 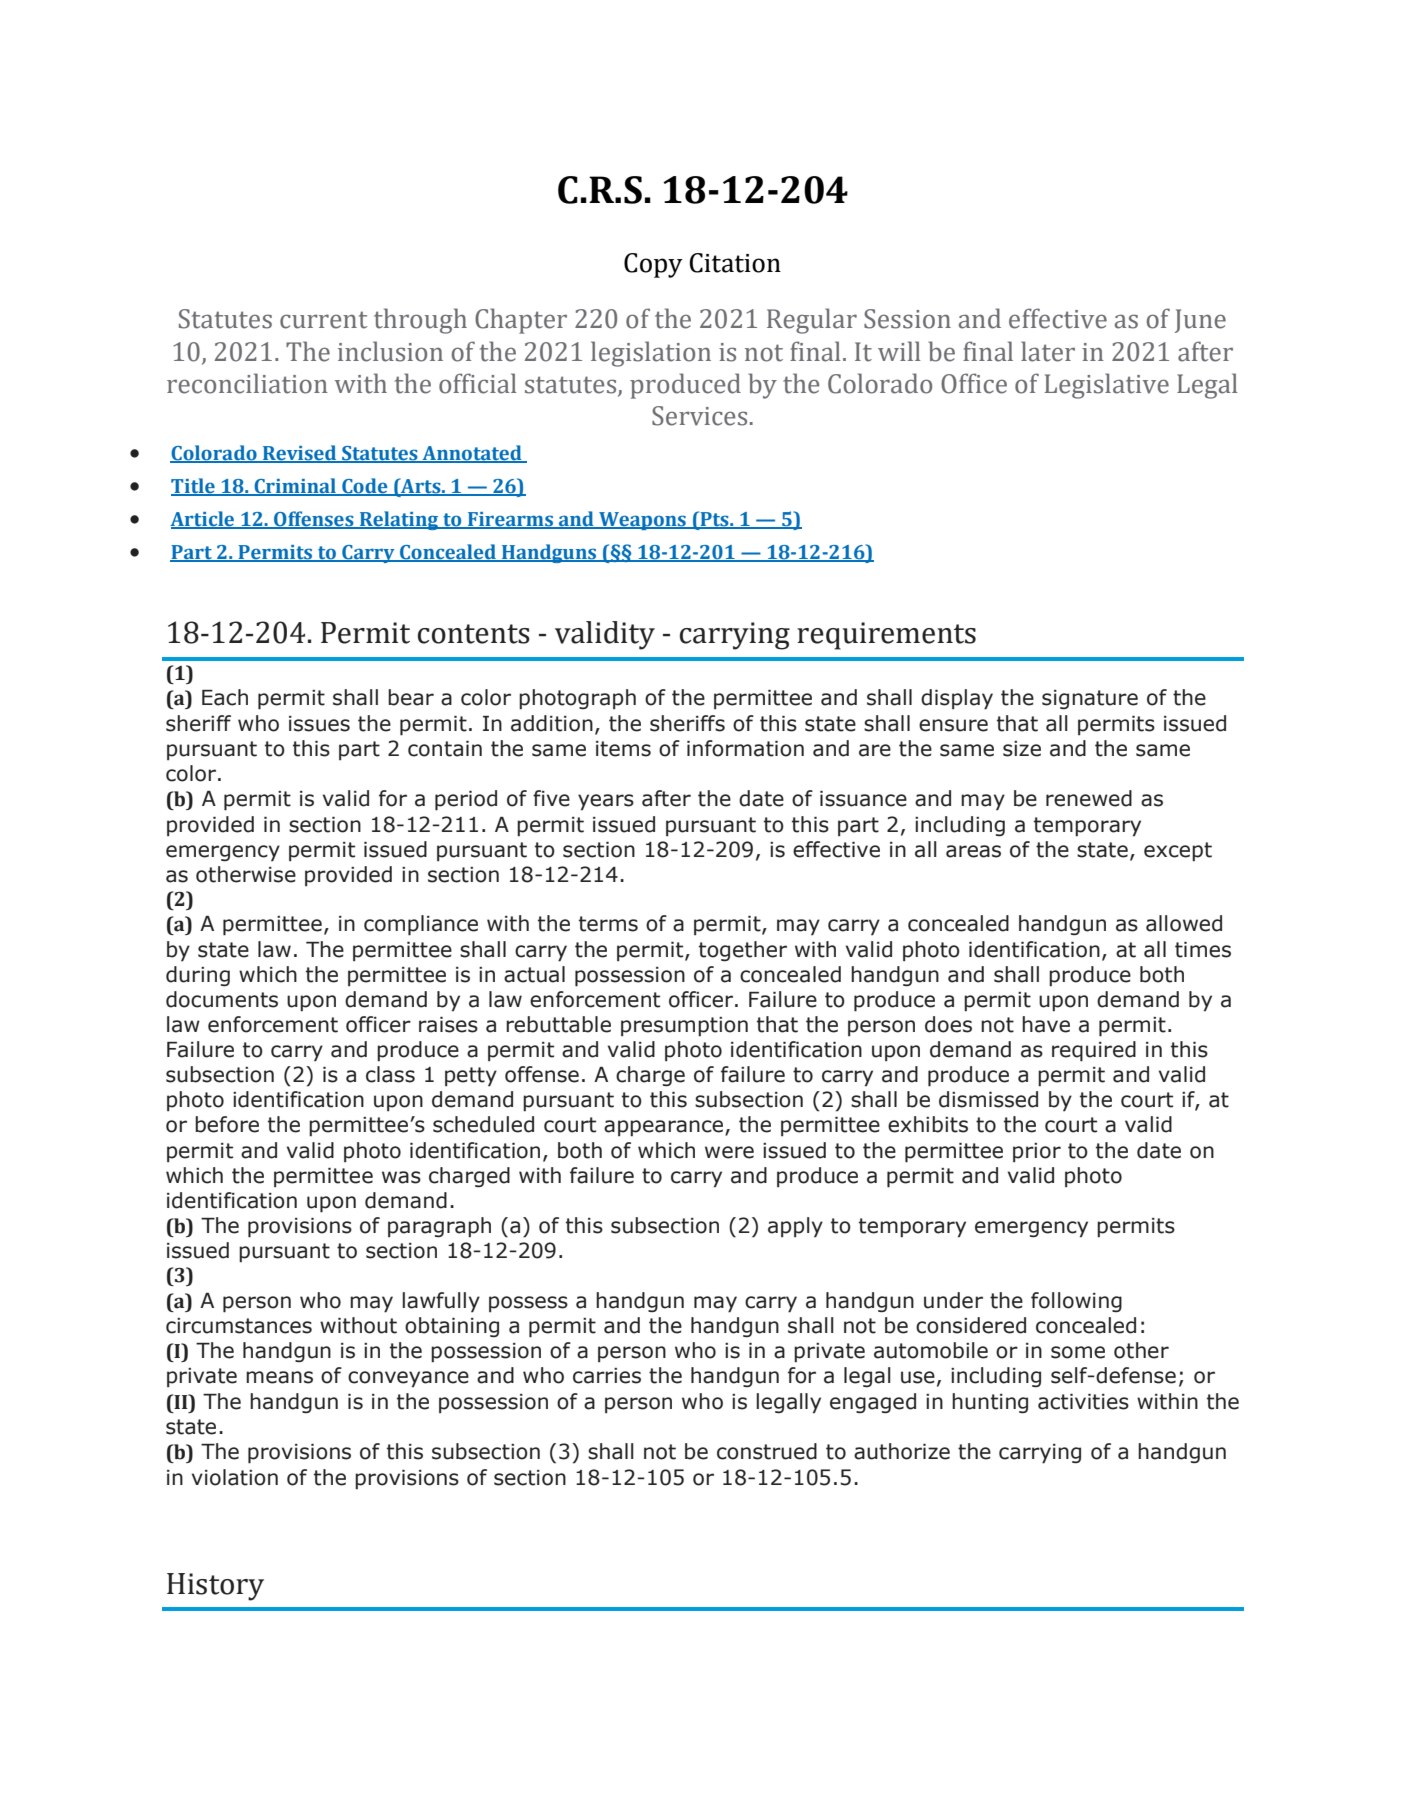 What do you see at coordinates (319, 724) in the screenshot?
I see `issues` at bounding box center [319, 724].
